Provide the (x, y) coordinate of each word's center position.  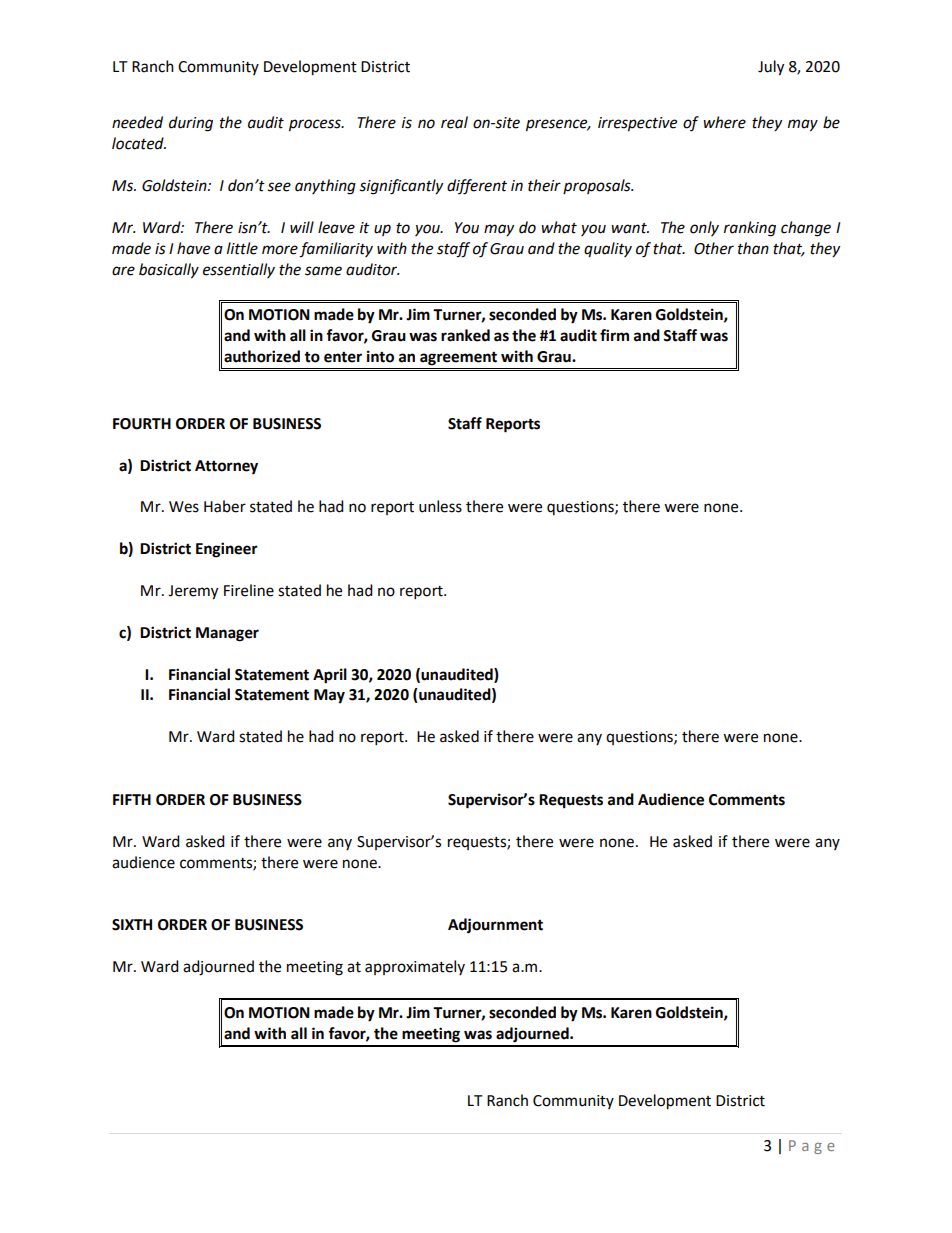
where (724, 122)
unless (440, 506)
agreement (458, 358)
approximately (415, 967)
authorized (262, 356)
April (330, 676)
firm (614, 335)
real (454, 122)
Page (812, 1147)
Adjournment (495, 926)
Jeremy (193, 592)
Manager (227, 634)
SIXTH (132, 925)
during (191, 124)
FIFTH (132, 799)
